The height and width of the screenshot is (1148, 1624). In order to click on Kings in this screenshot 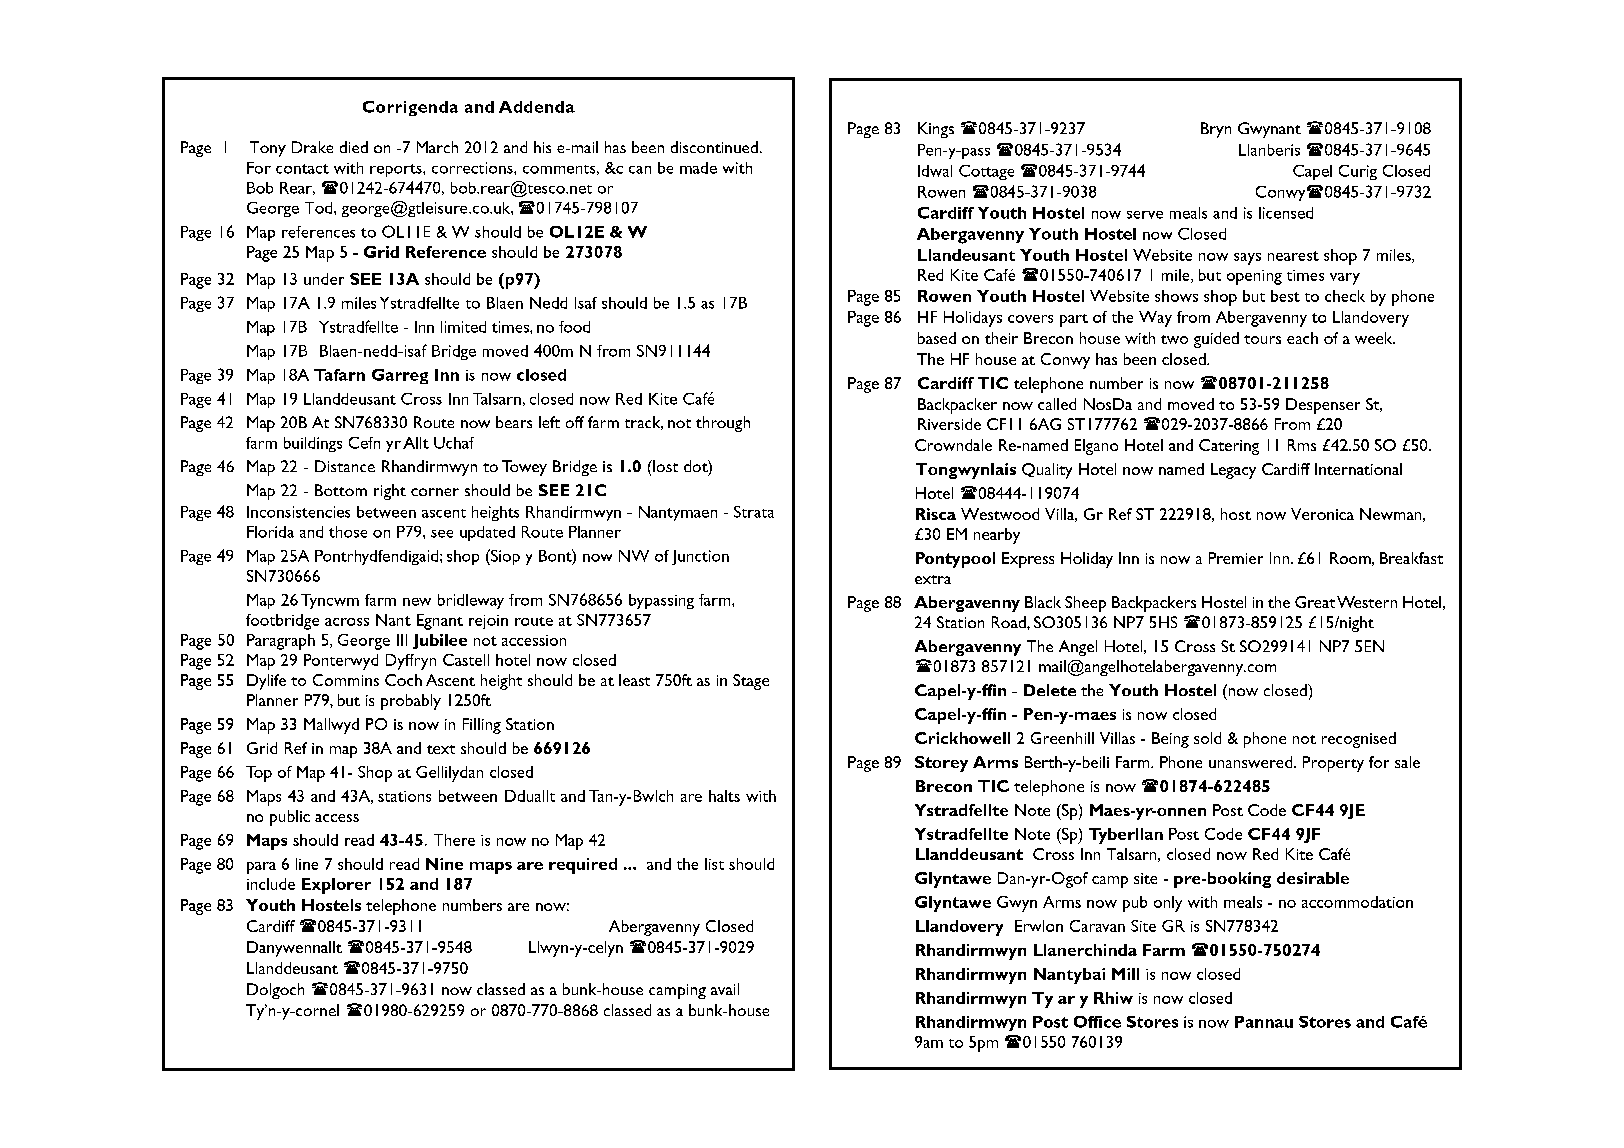, I will do `click(936, 130)`.
